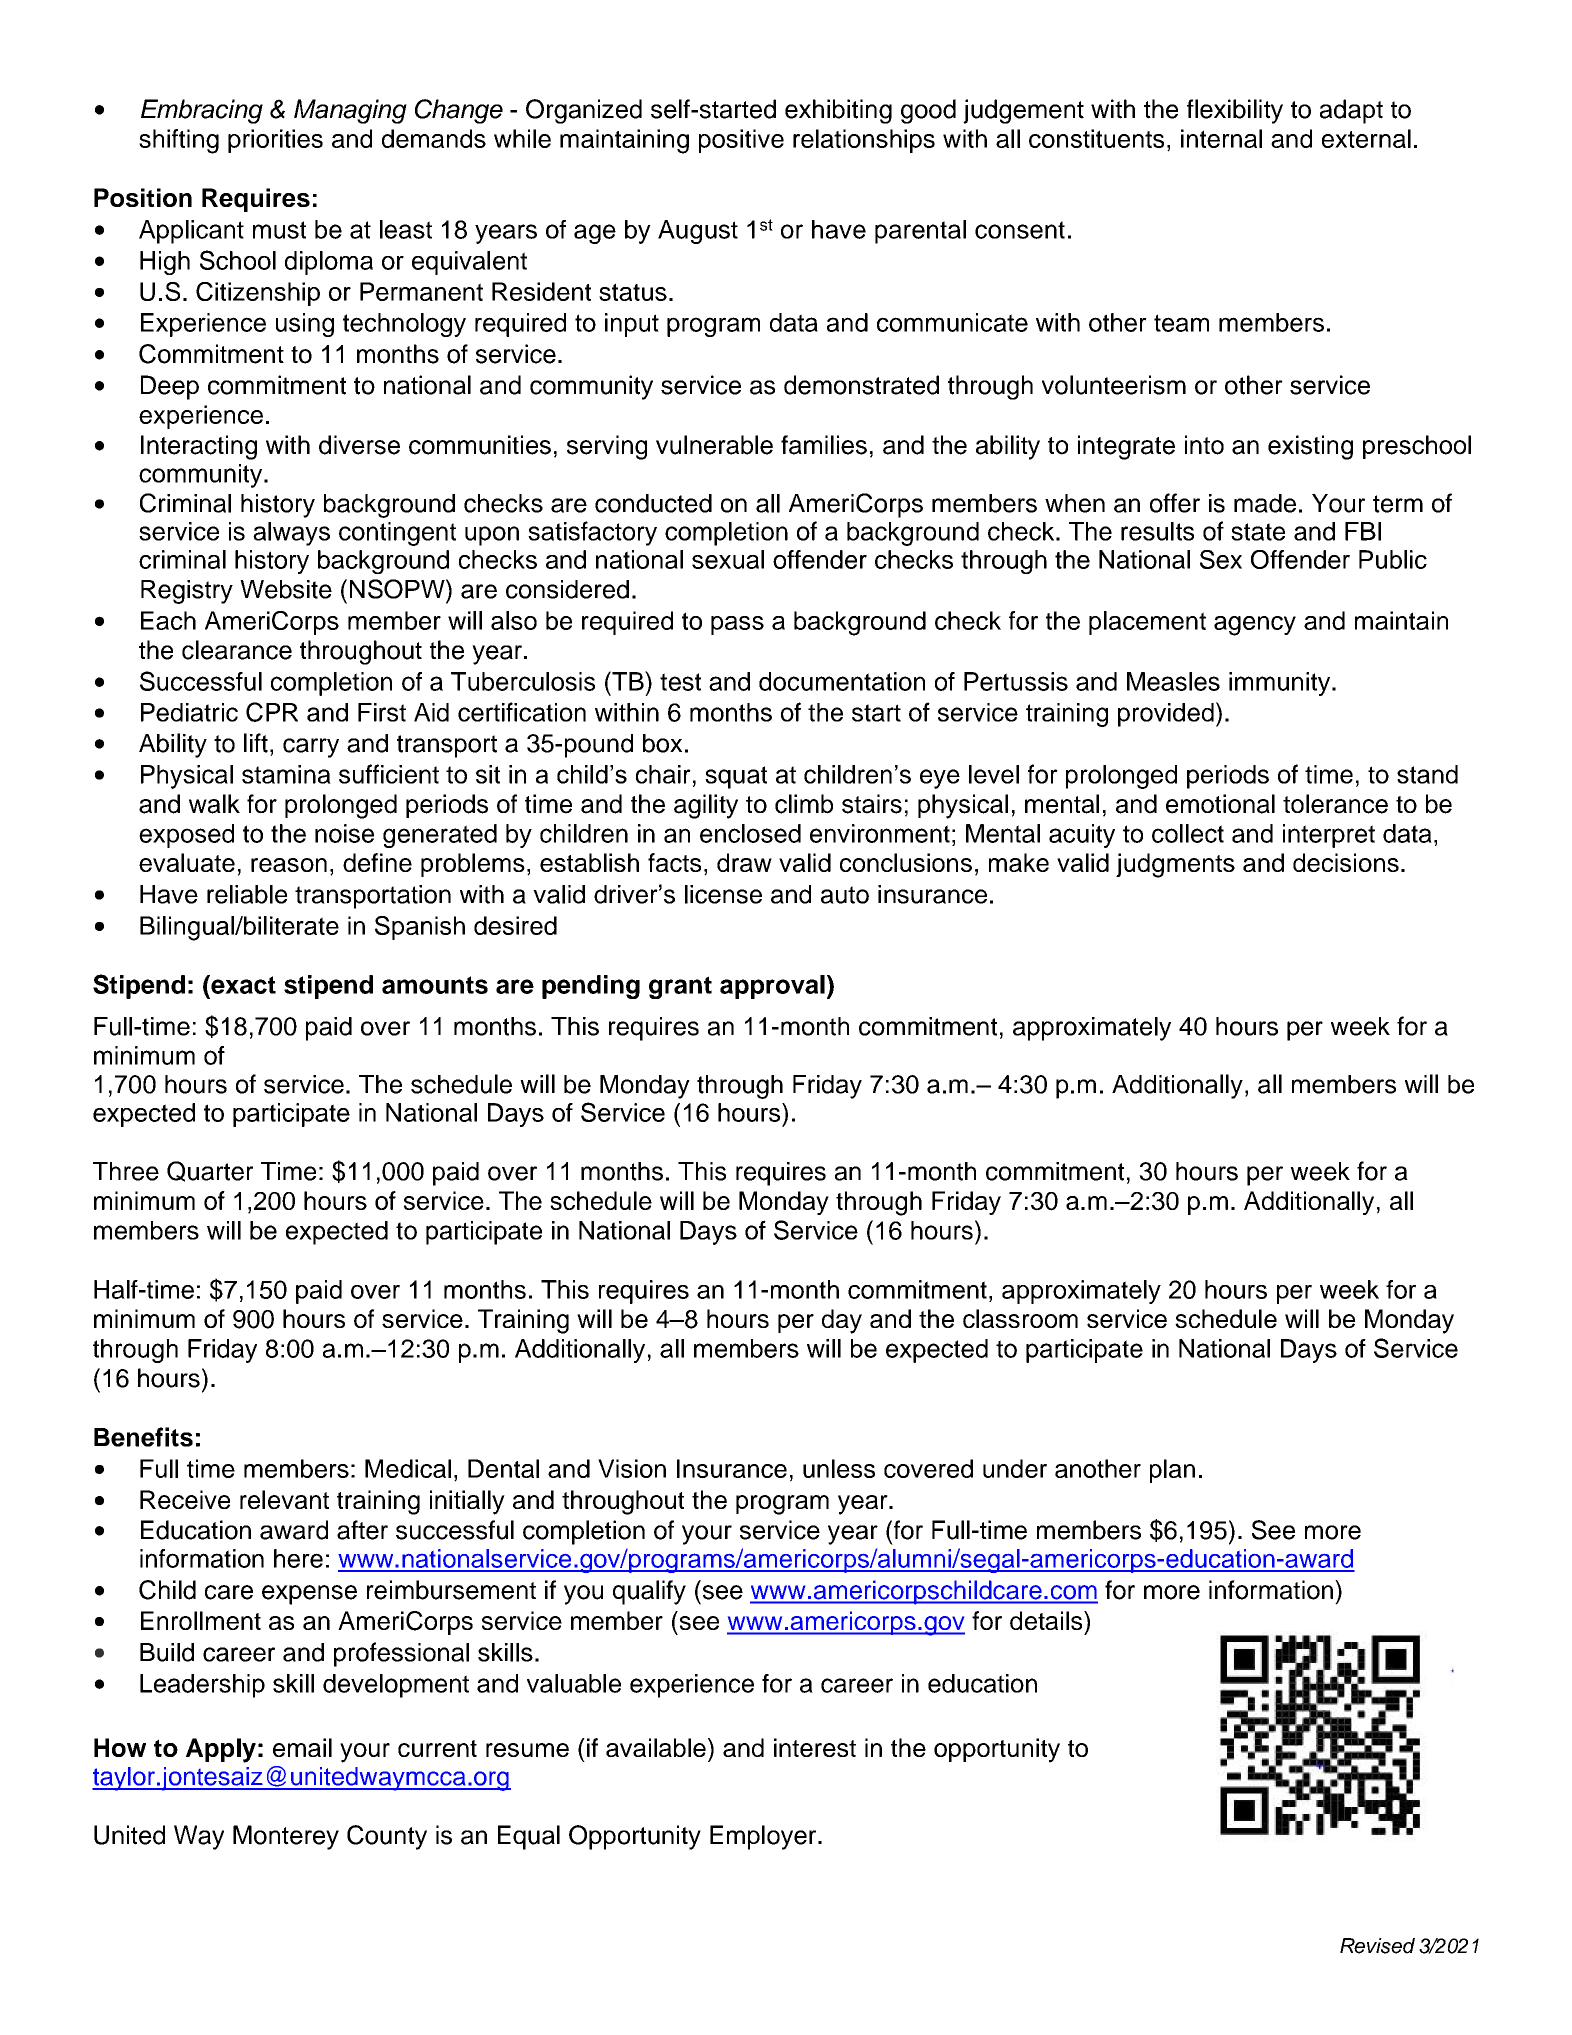  Describe the element at coordinates (1265, 503) in the page. I see `made` at that location.
